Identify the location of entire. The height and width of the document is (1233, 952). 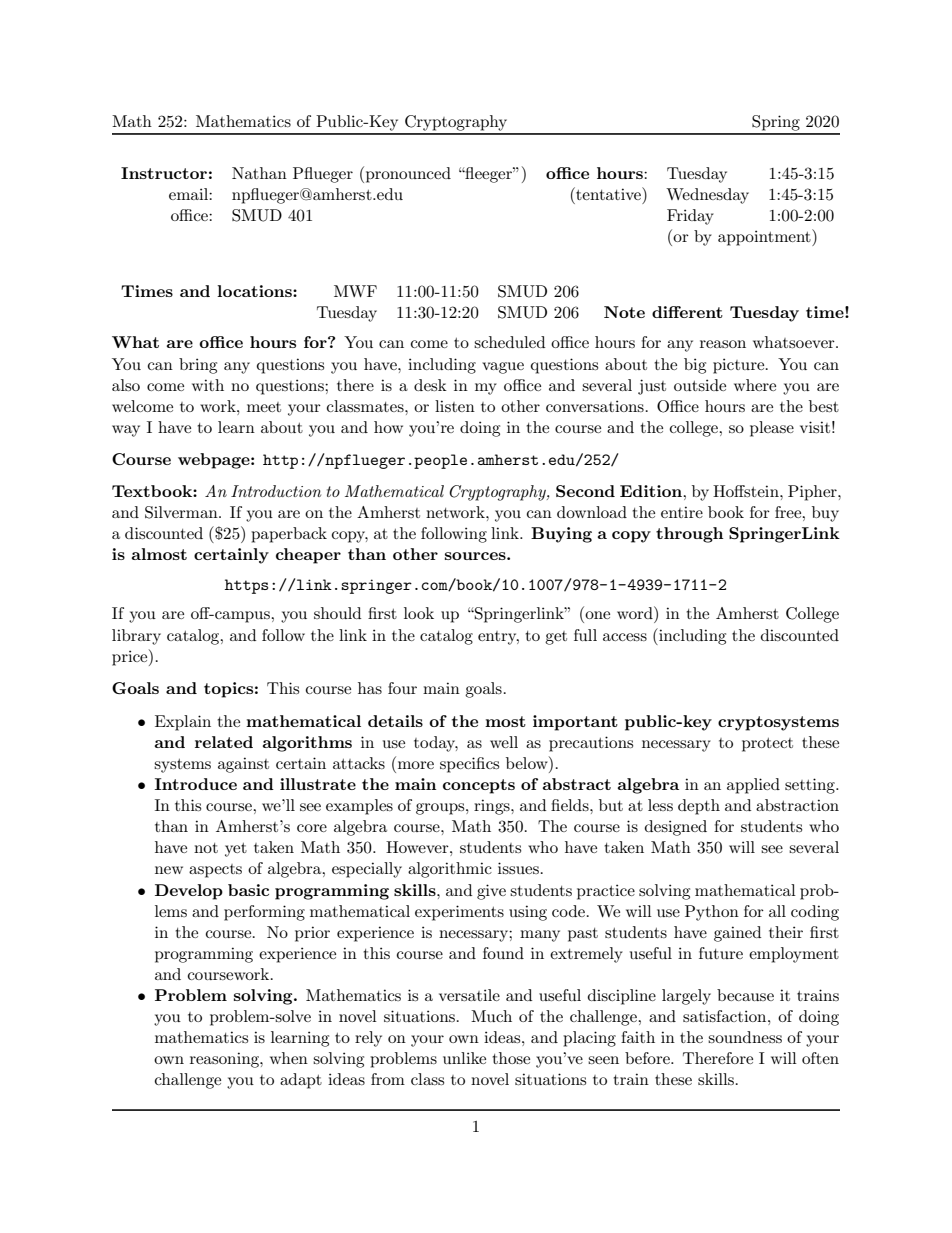
(682, 512).
